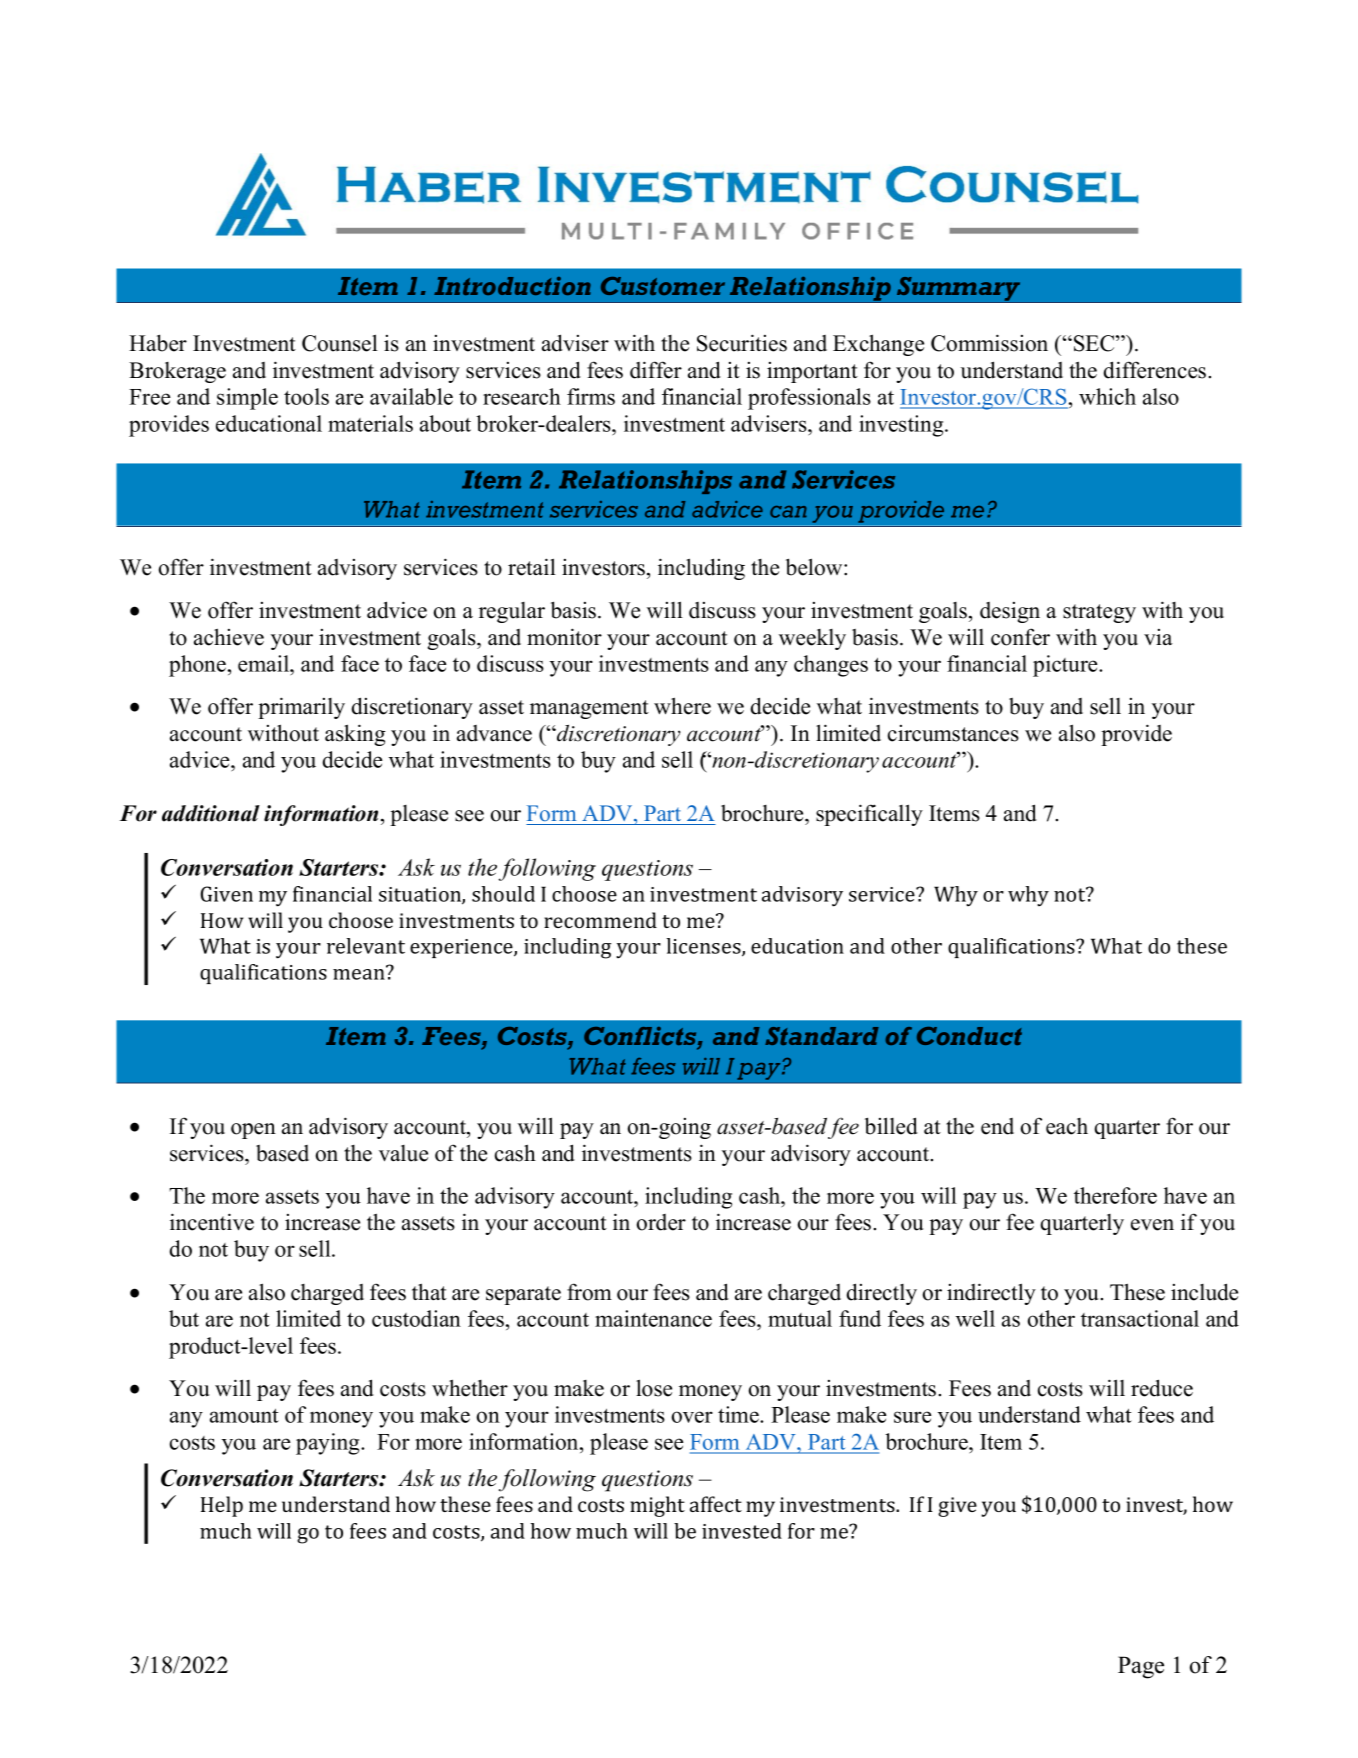 This document has width=1358, height=1758. I want to click on Counsel, so click(340, 343).
